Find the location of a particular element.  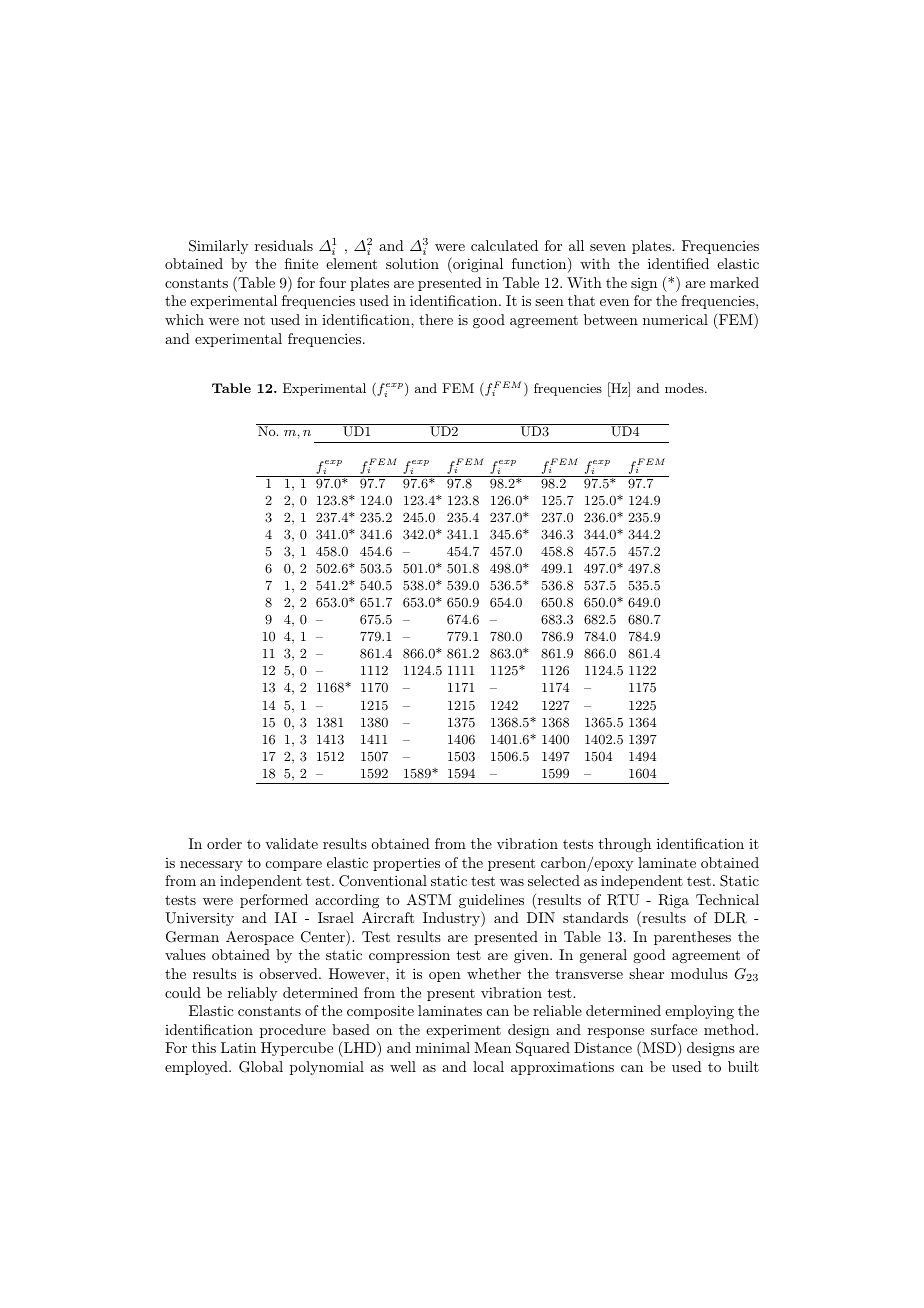

Similarly is located at coordinates (218, 247).
